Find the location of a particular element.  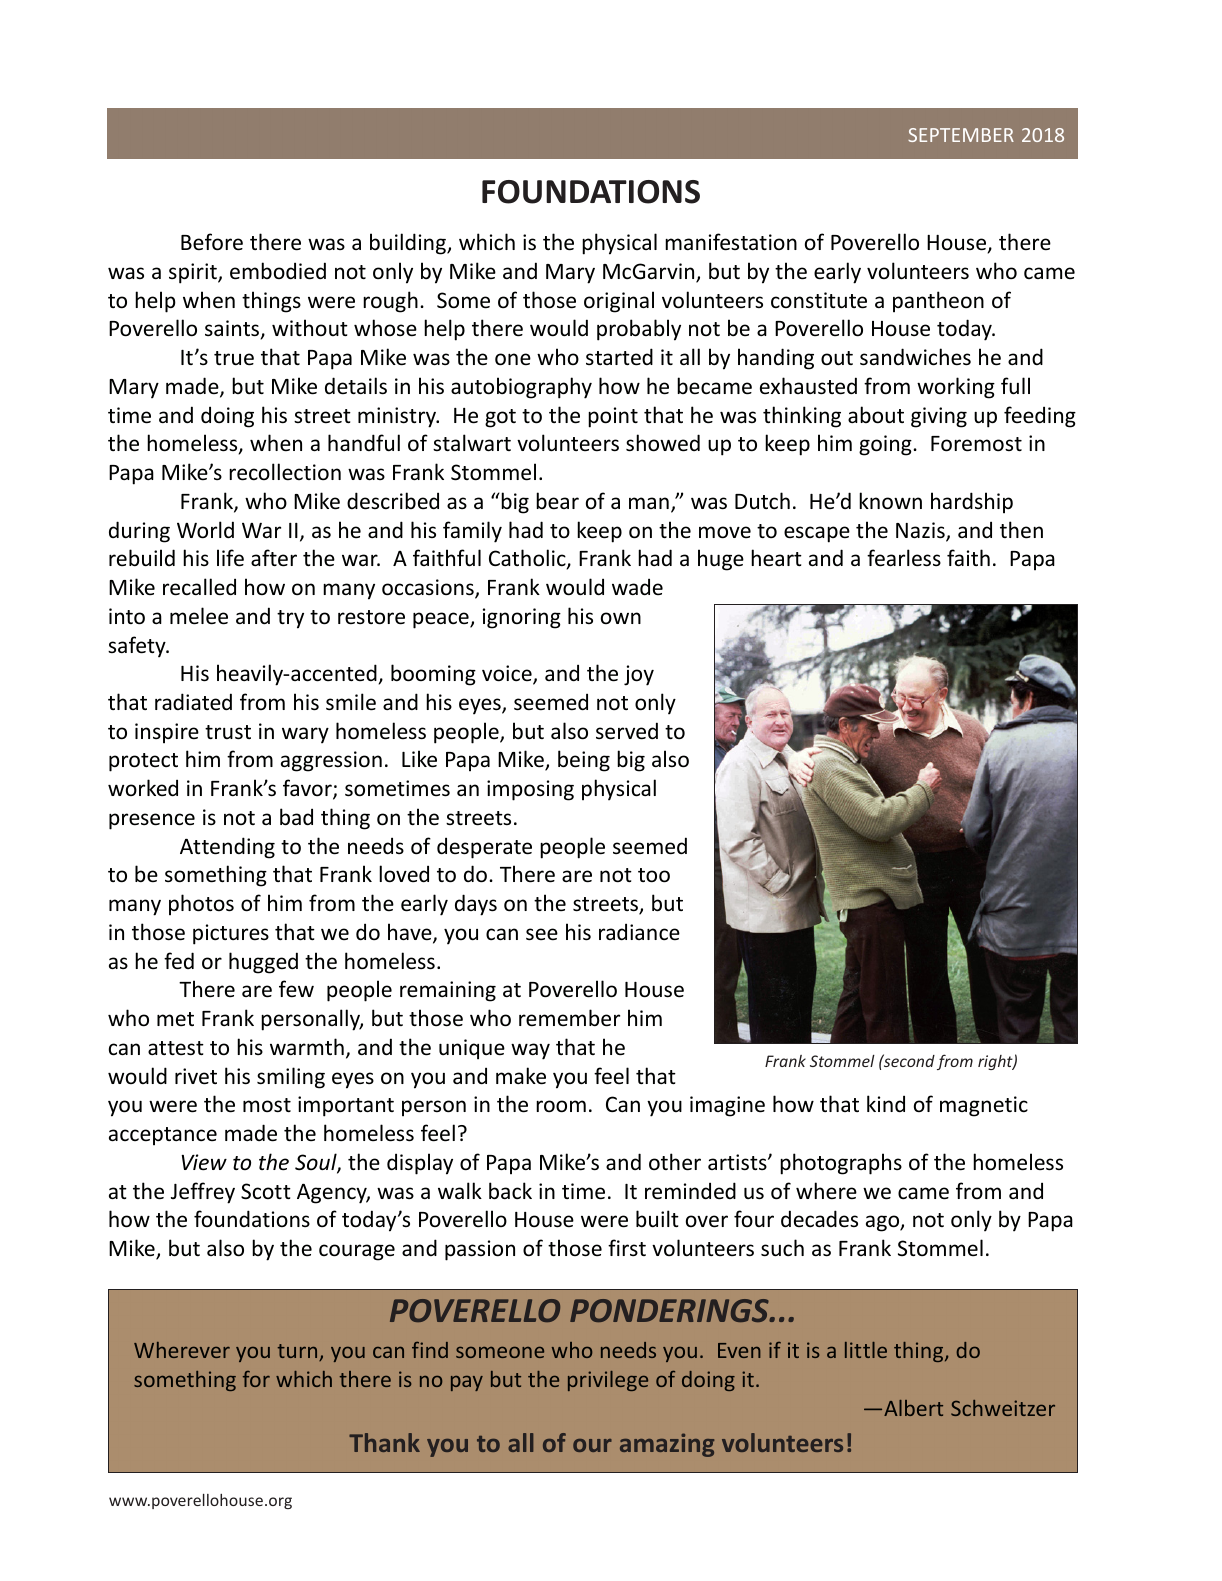

SEPTEMBER is located at coordinates (961, 135).
